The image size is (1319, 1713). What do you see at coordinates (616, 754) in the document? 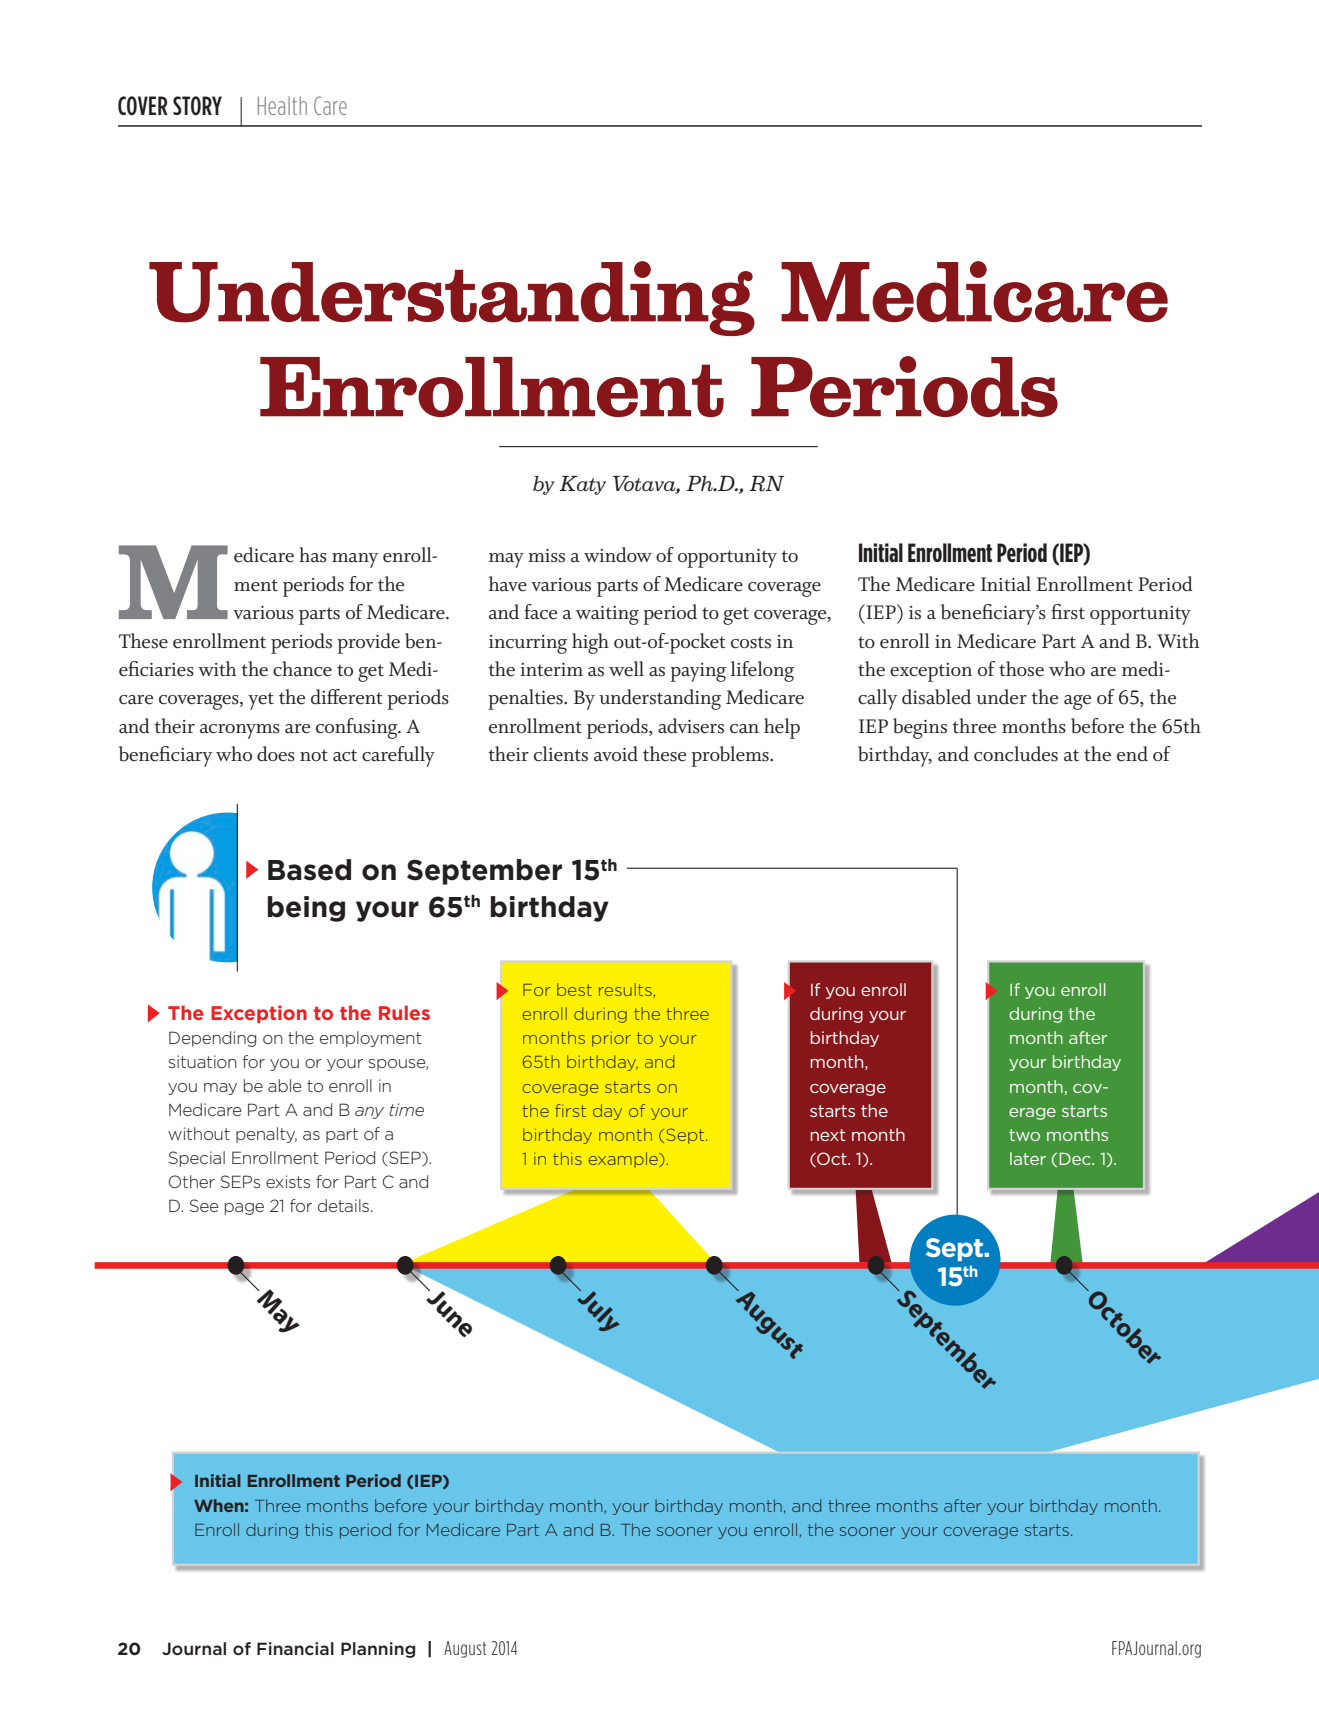
I see `avoid` at bounding box center [616, 754].
